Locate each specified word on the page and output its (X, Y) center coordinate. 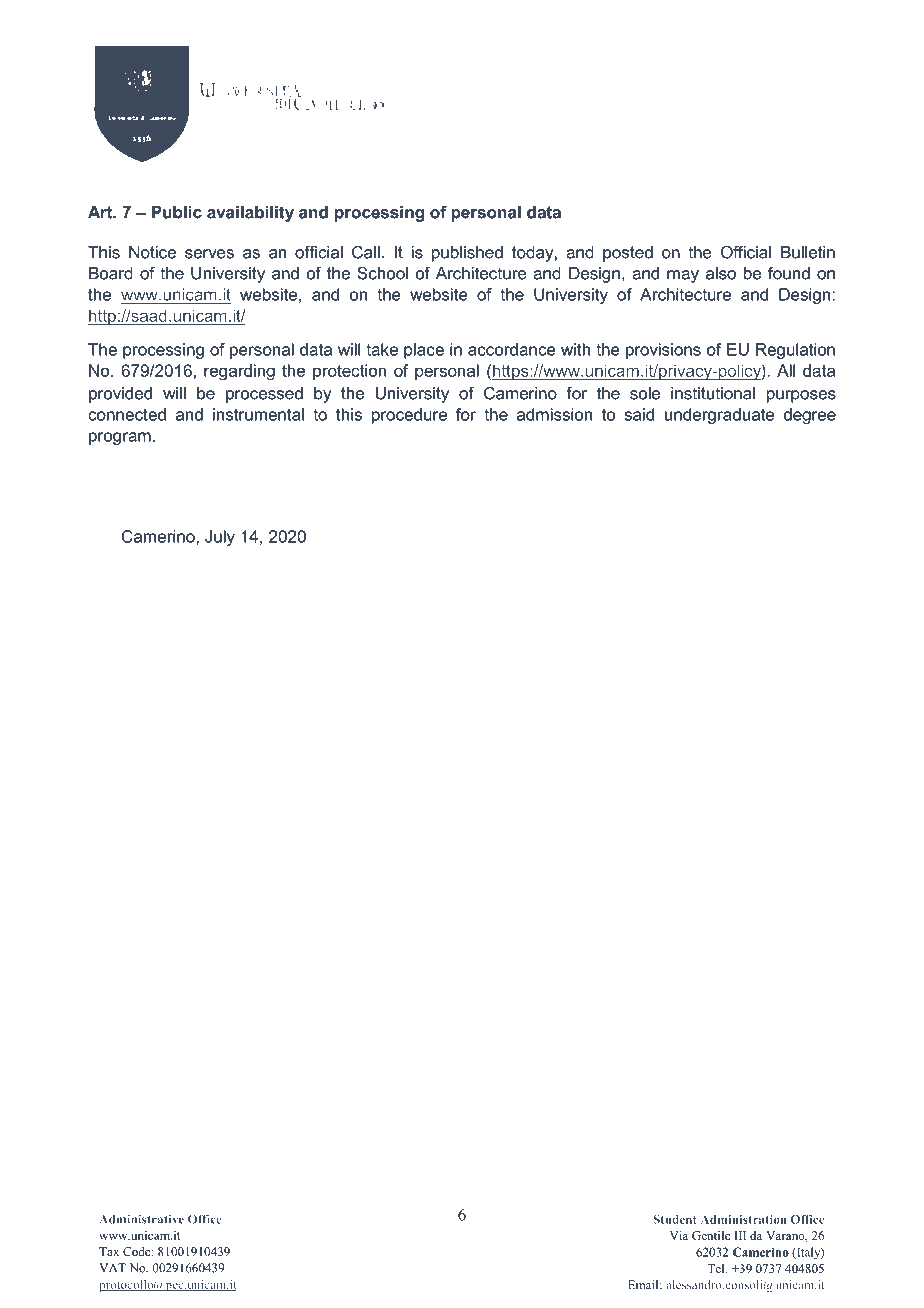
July (220, 538)
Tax (109, 1251)
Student (674, 1219)
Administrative (141, 1219)
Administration (743, 1219)
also (721, 273)
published (467, 254)
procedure (409, 416)
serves (209, 254)
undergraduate (719, 416)
